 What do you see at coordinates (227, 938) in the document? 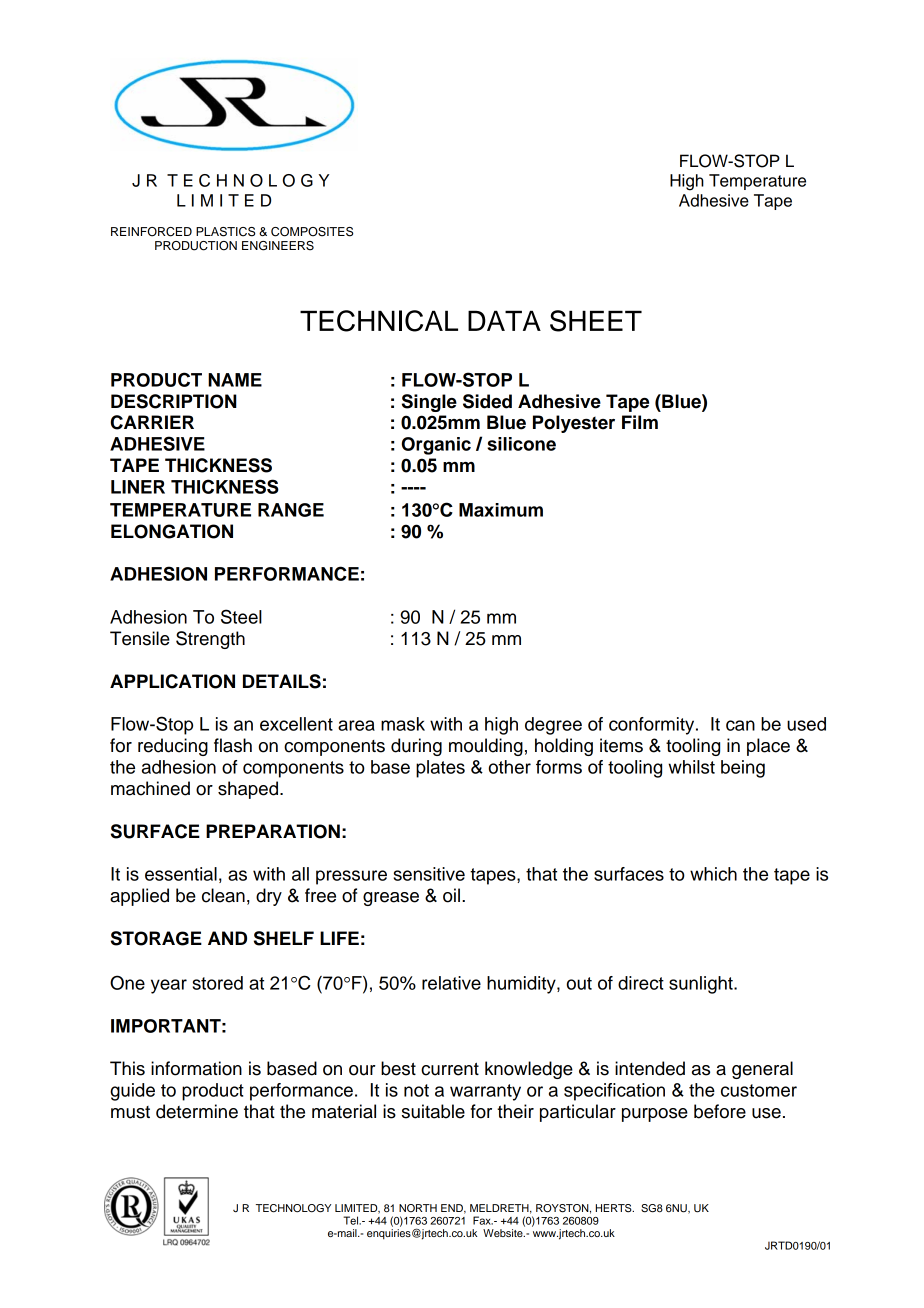
I see `AND` at bounding box center [227, 938].
